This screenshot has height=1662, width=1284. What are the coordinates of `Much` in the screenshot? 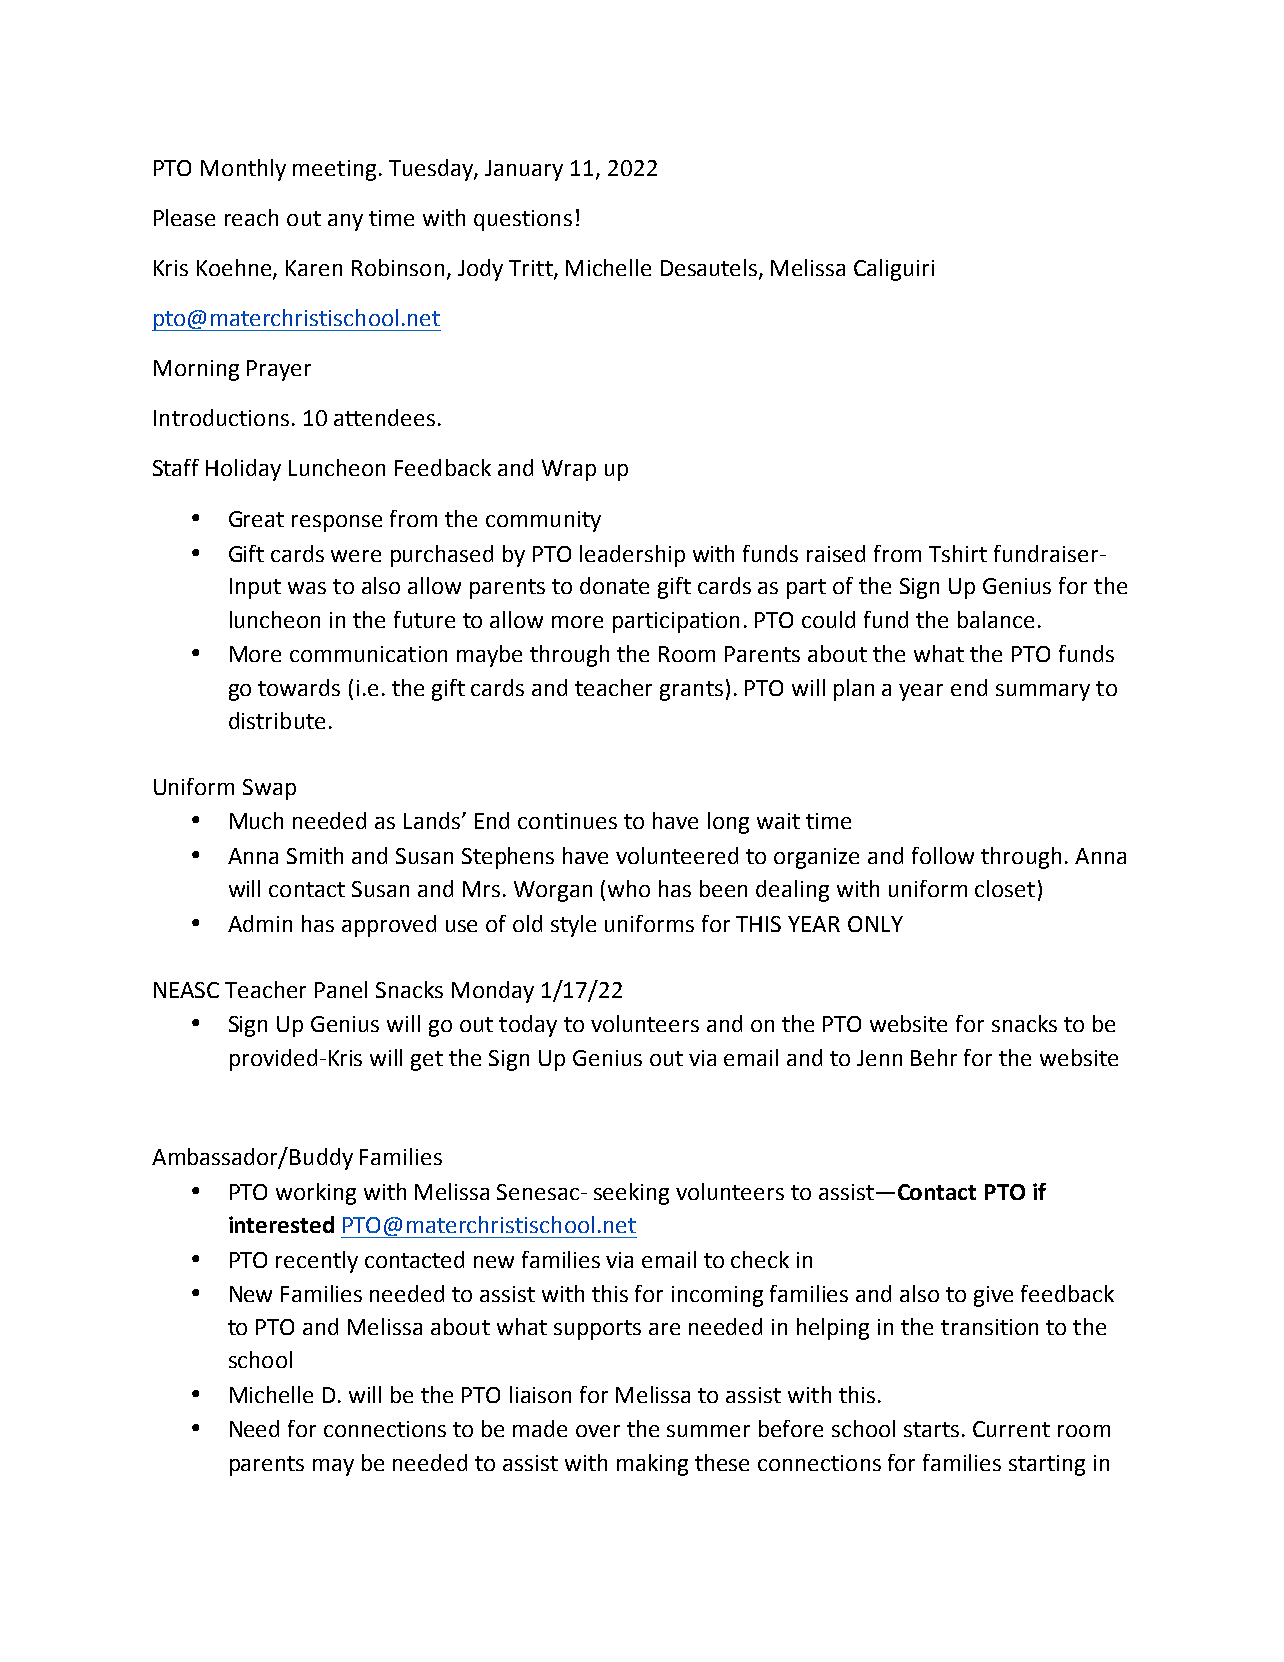 It's located at (256, 820).
